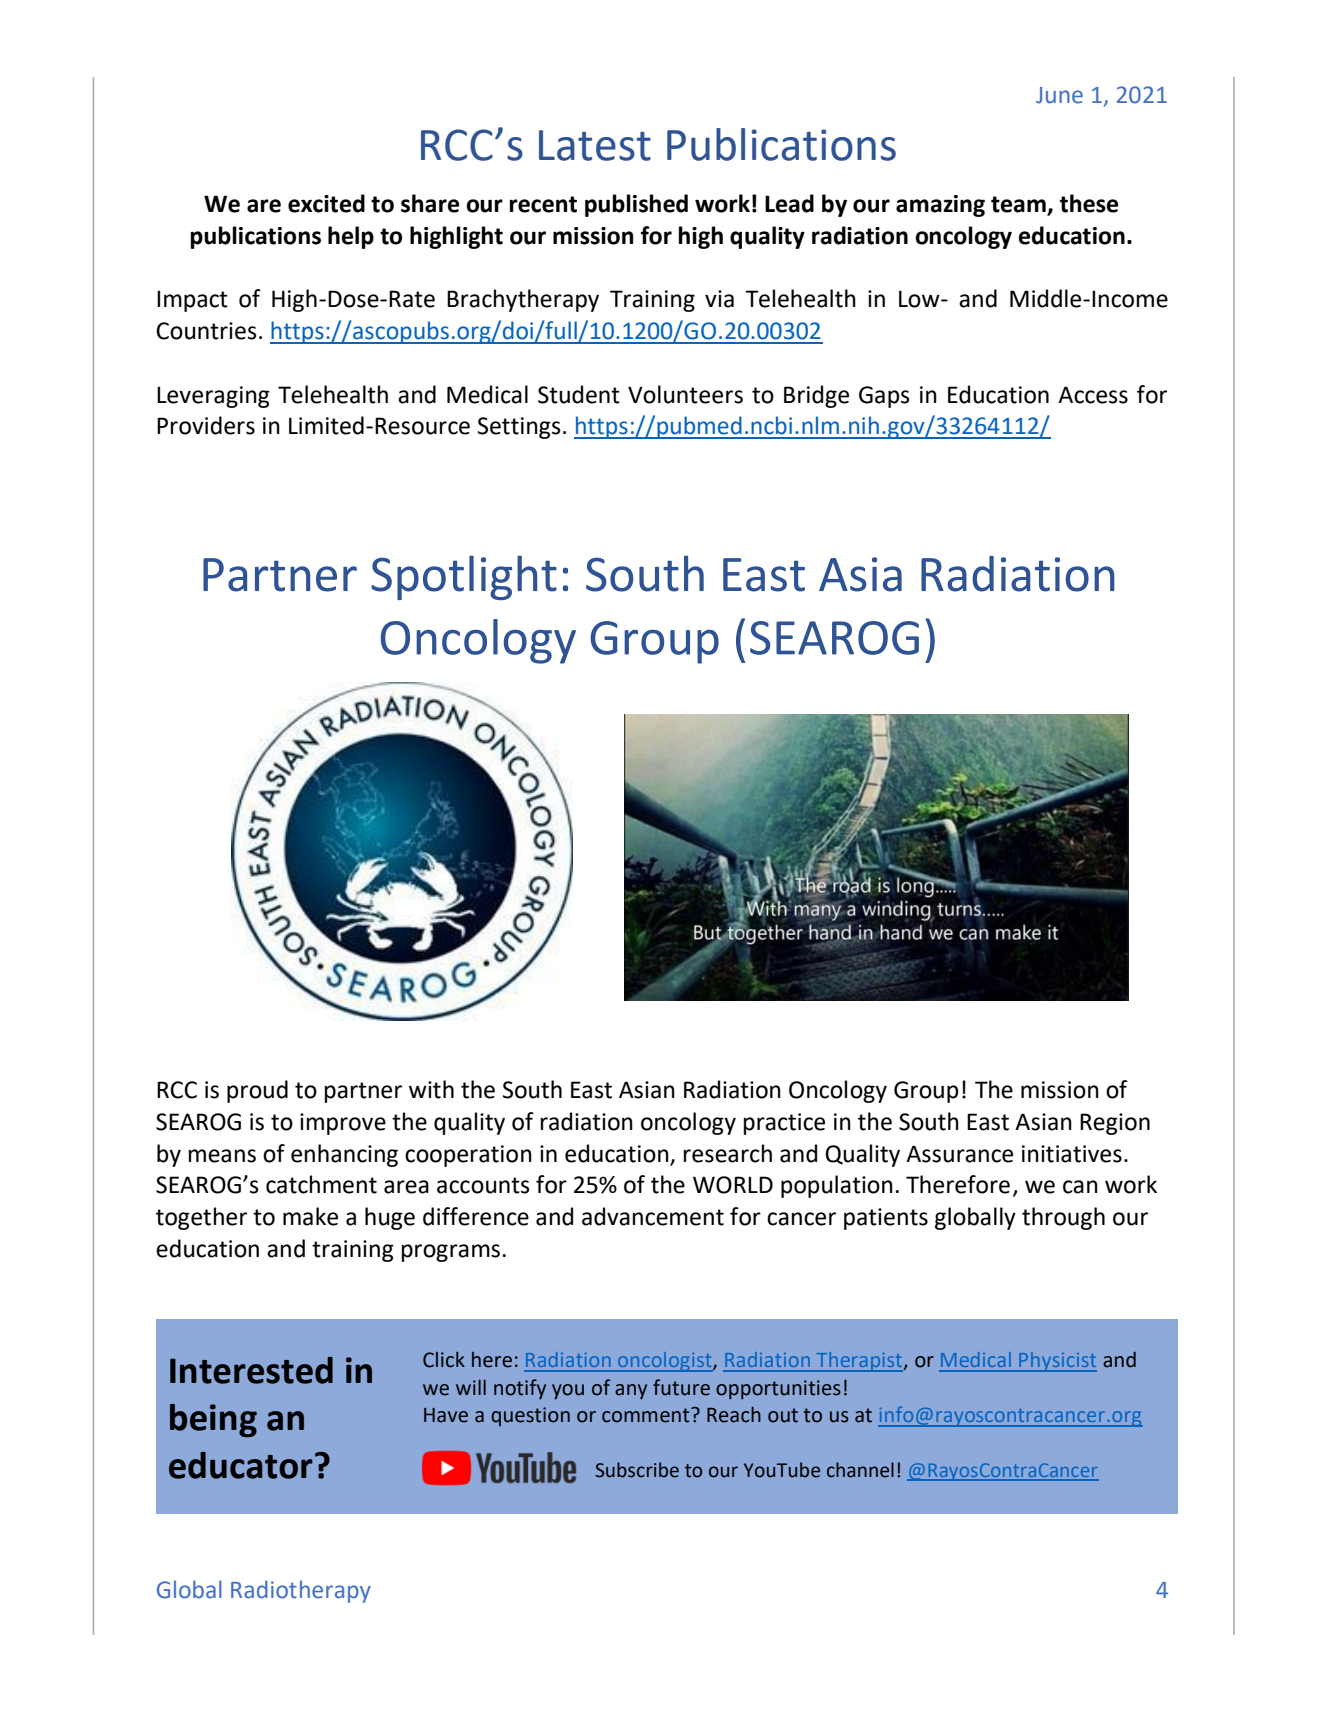 The width and height of the image is (1324, 1714). What do you see at coordinates (519, 428) in the image?
I see `Settings` at bounding box center [519, 428].
